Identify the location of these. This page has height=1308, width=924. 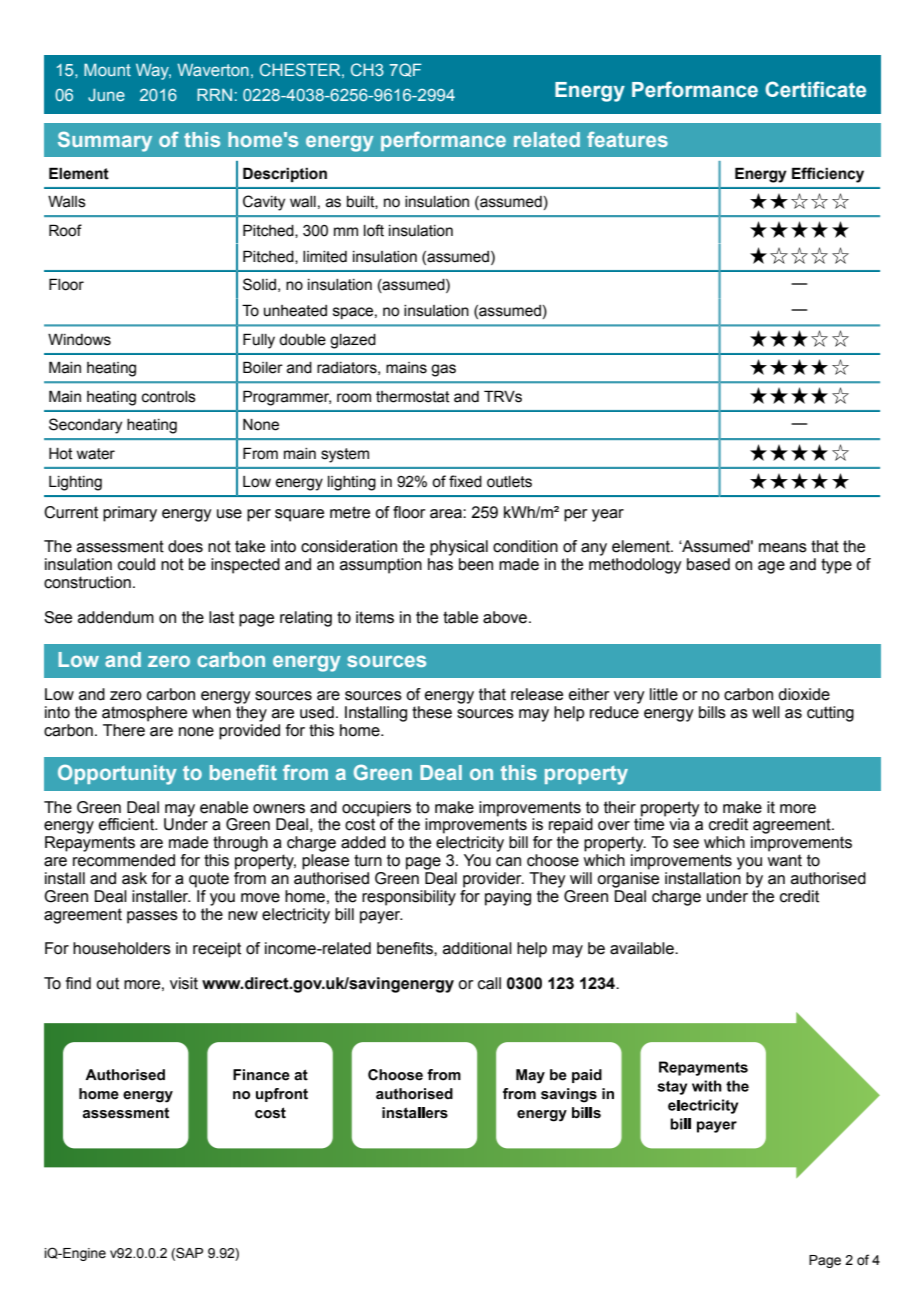
(432, 712).
